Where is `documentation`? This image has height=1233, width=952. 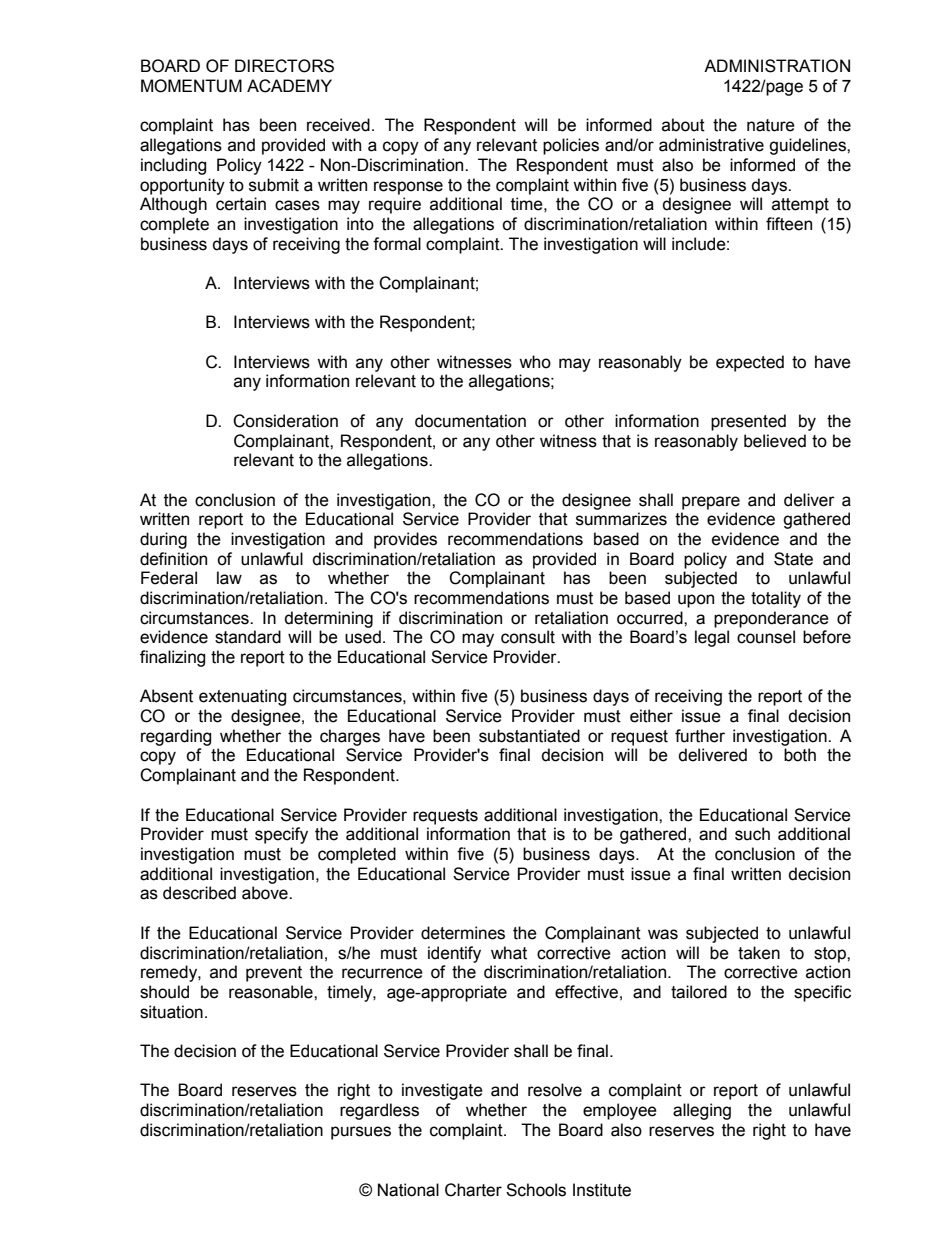
documentation is located at coordinates (470, 421).
